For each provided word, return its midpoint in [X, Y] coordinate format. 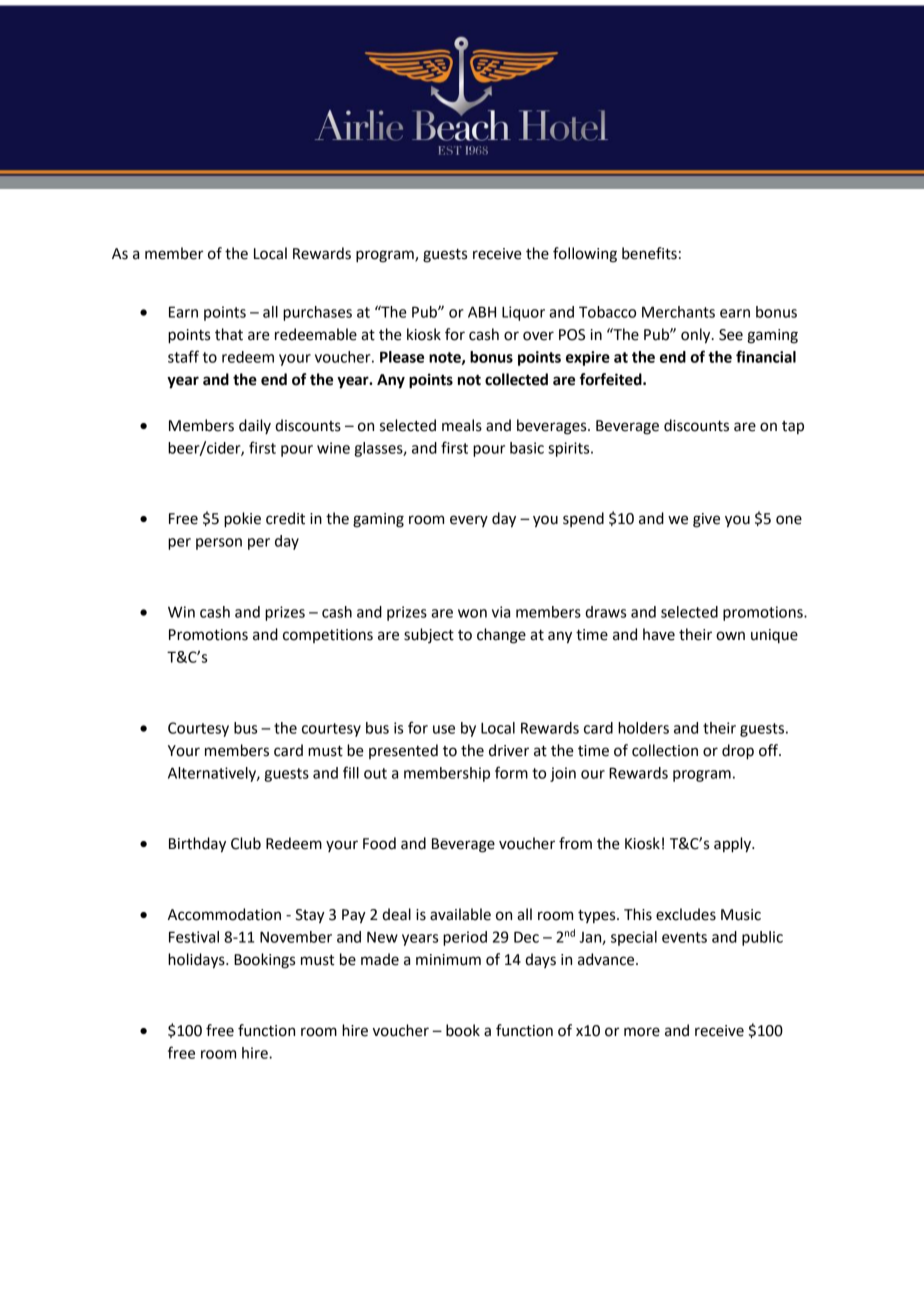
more [642, 1032]
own [730, 636]
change [501, 636]
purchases [317, 313]
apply [733, 845]
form [511, 772]
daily [255, 426]
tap [793, 427]
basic [527, 448]
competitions [328, 636]
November [296, 937]
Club [246, 843]
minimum [448, 960]
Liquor [523, 313]
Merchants [678, 312]
